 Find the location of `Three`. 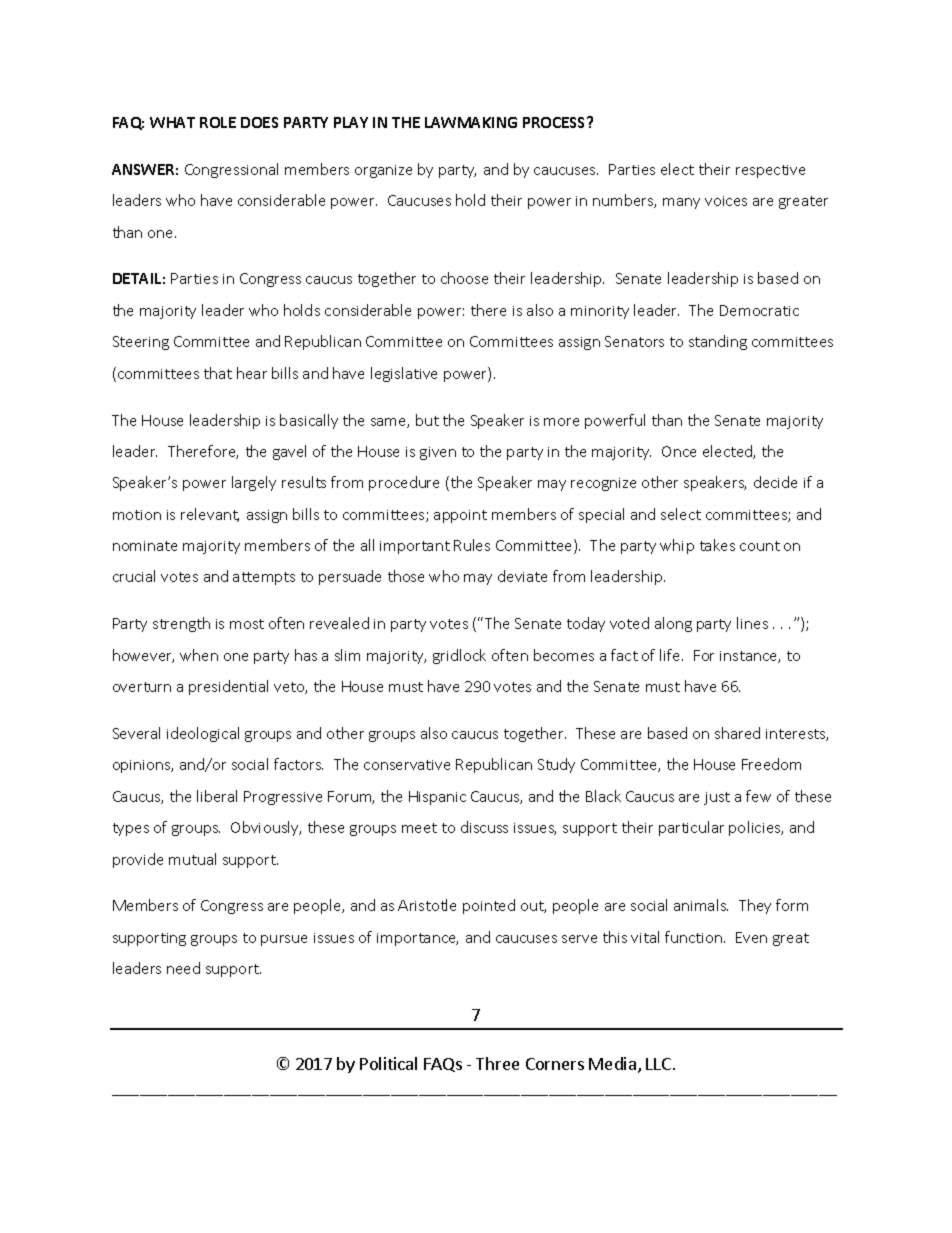

Three is located at coordinates (497, 1063).
